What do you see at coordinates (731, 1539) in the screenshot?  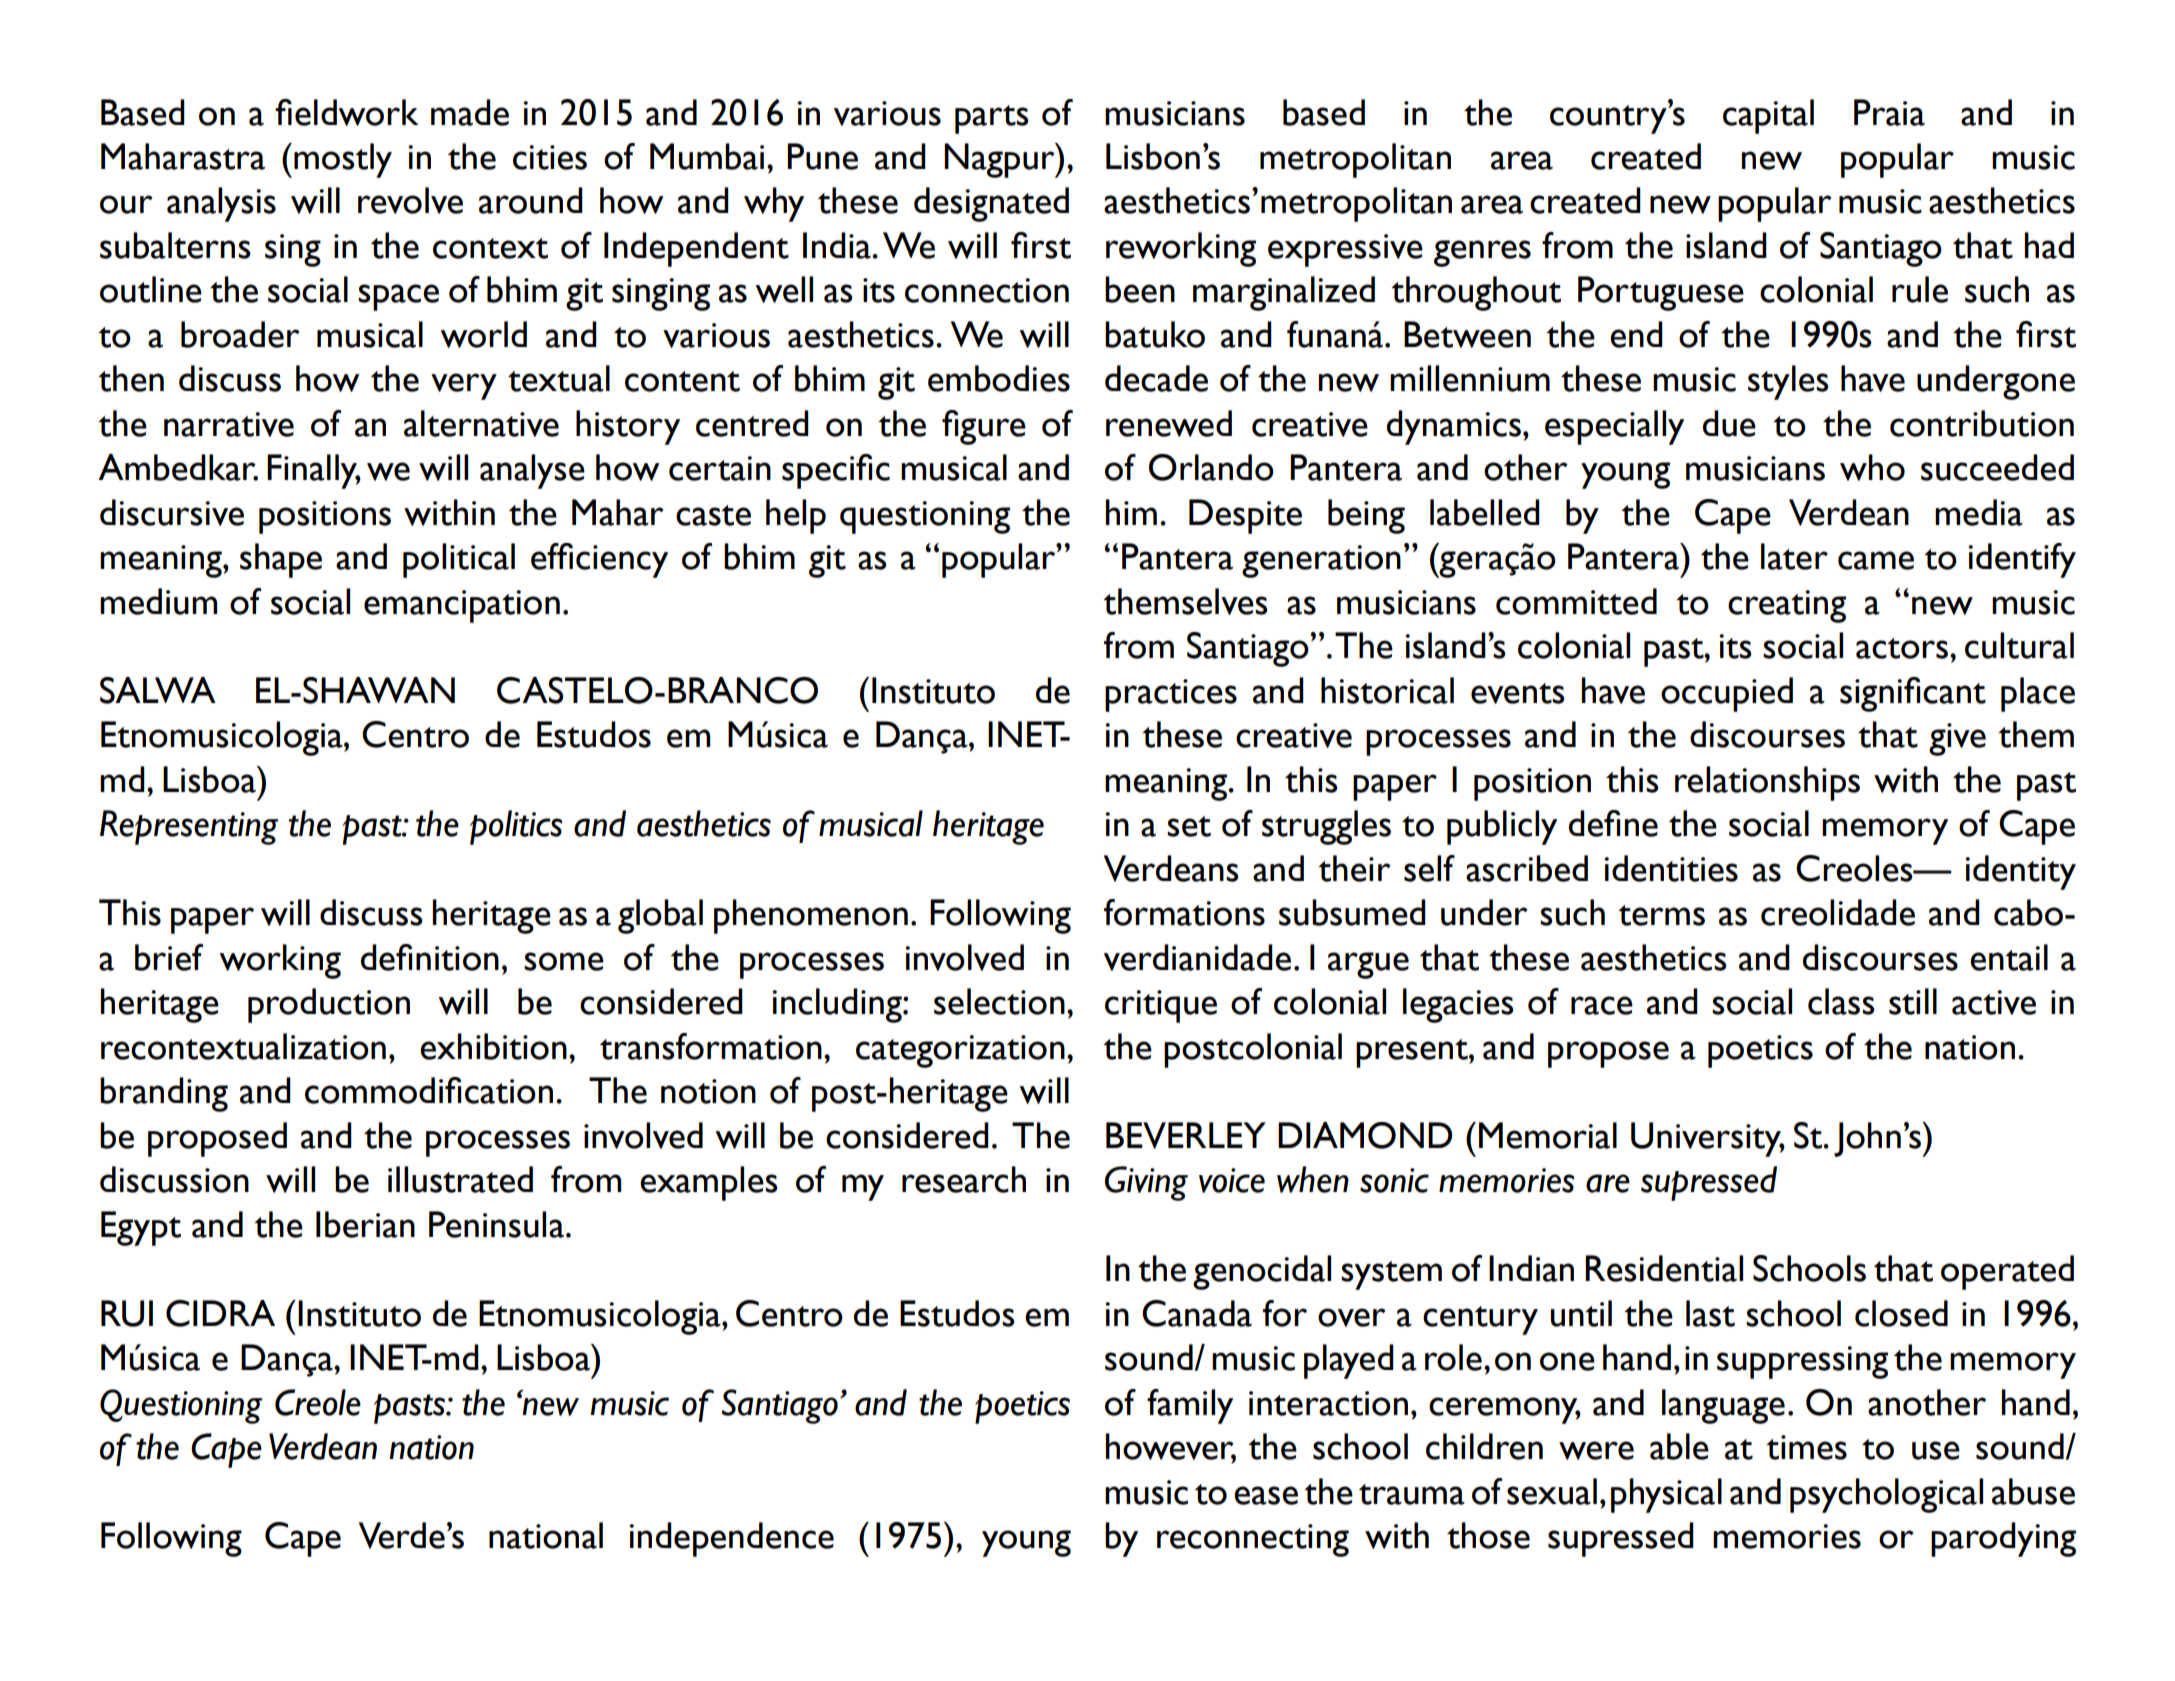 I see `independence` at bounding box center [731, 1539].
